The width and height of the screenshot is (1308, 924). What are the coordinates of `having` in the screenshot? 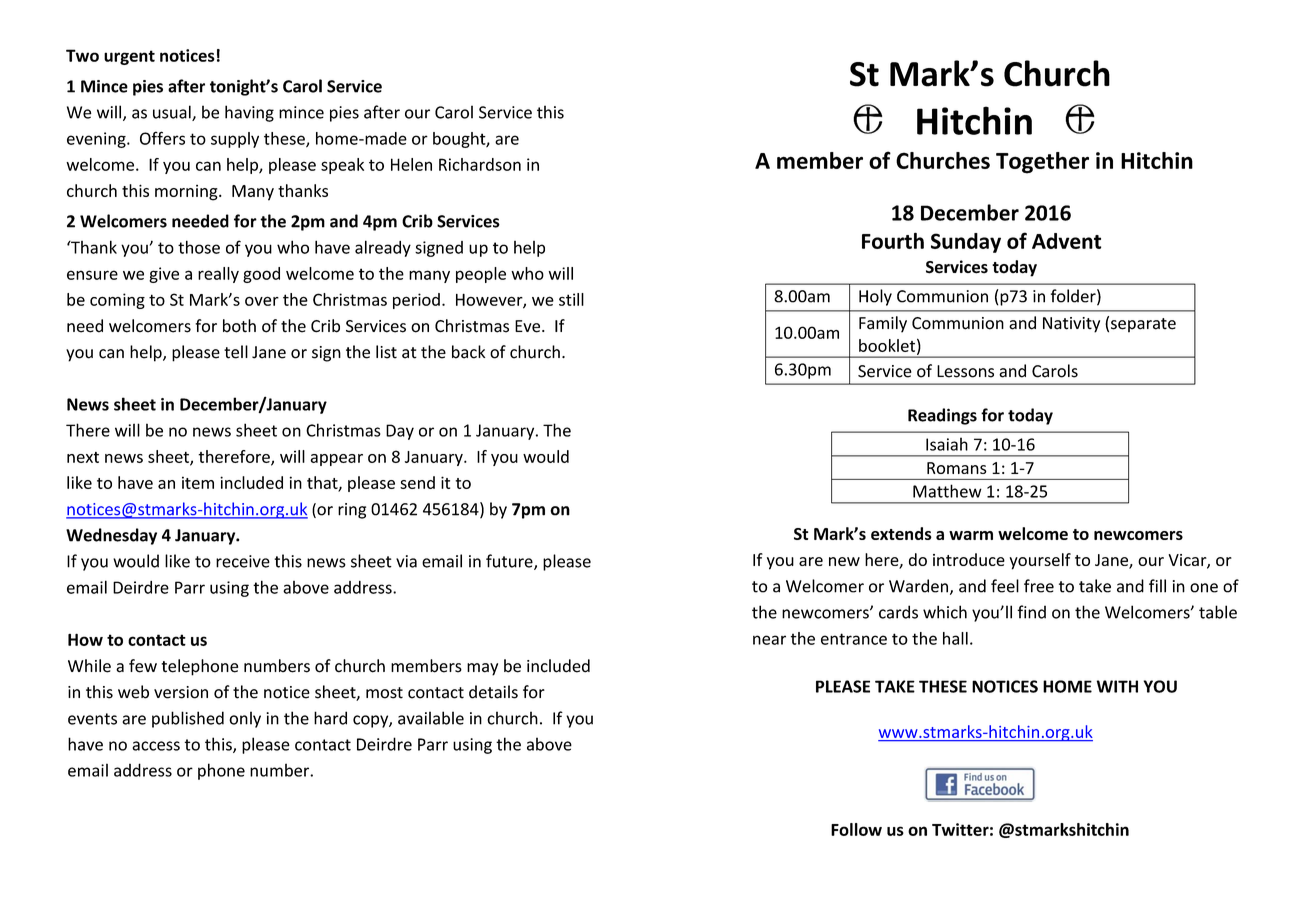 It's located at (249, 113).
